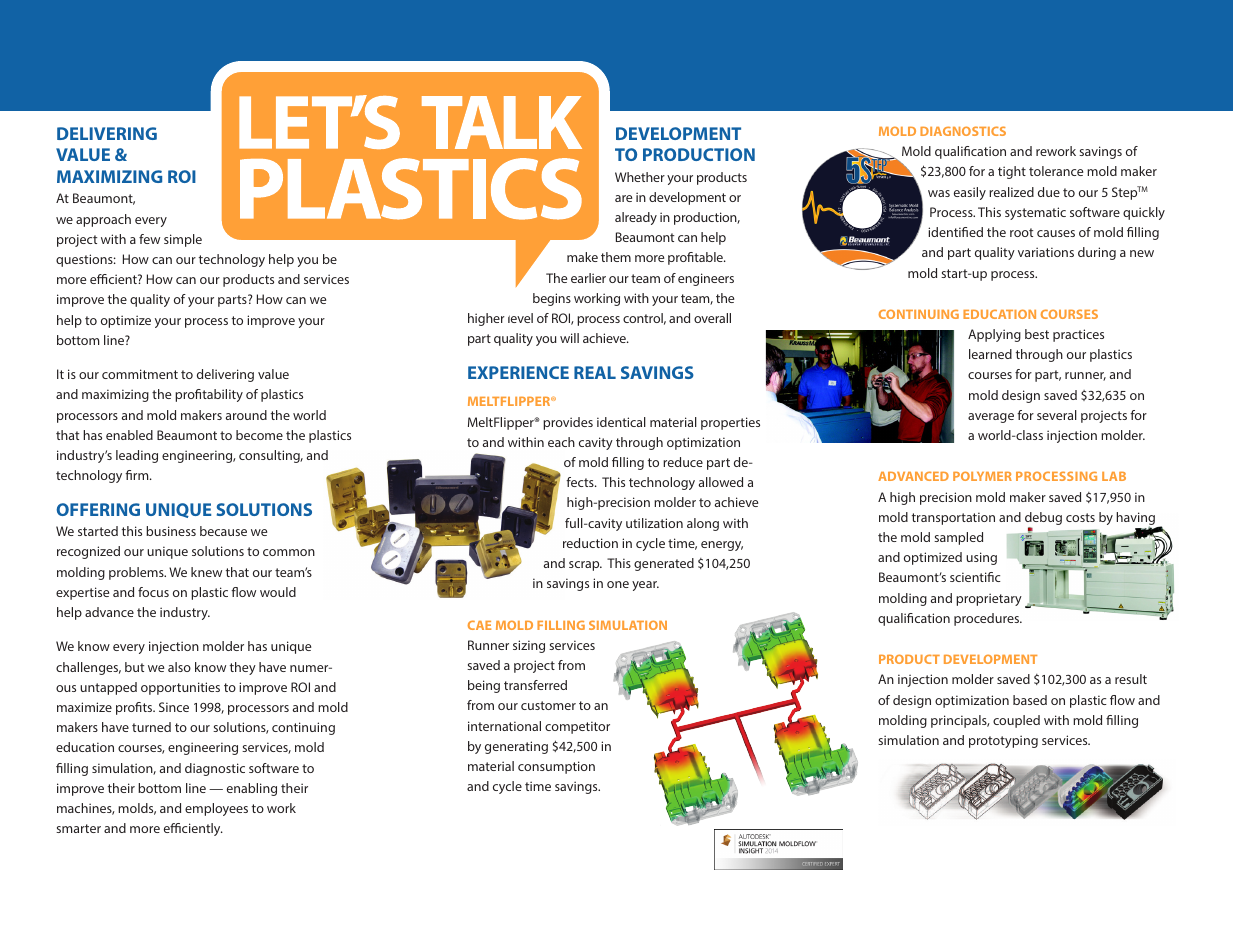 This screenshot has width=1233, height=952. I want to click on debug, so click(1043, 520).
